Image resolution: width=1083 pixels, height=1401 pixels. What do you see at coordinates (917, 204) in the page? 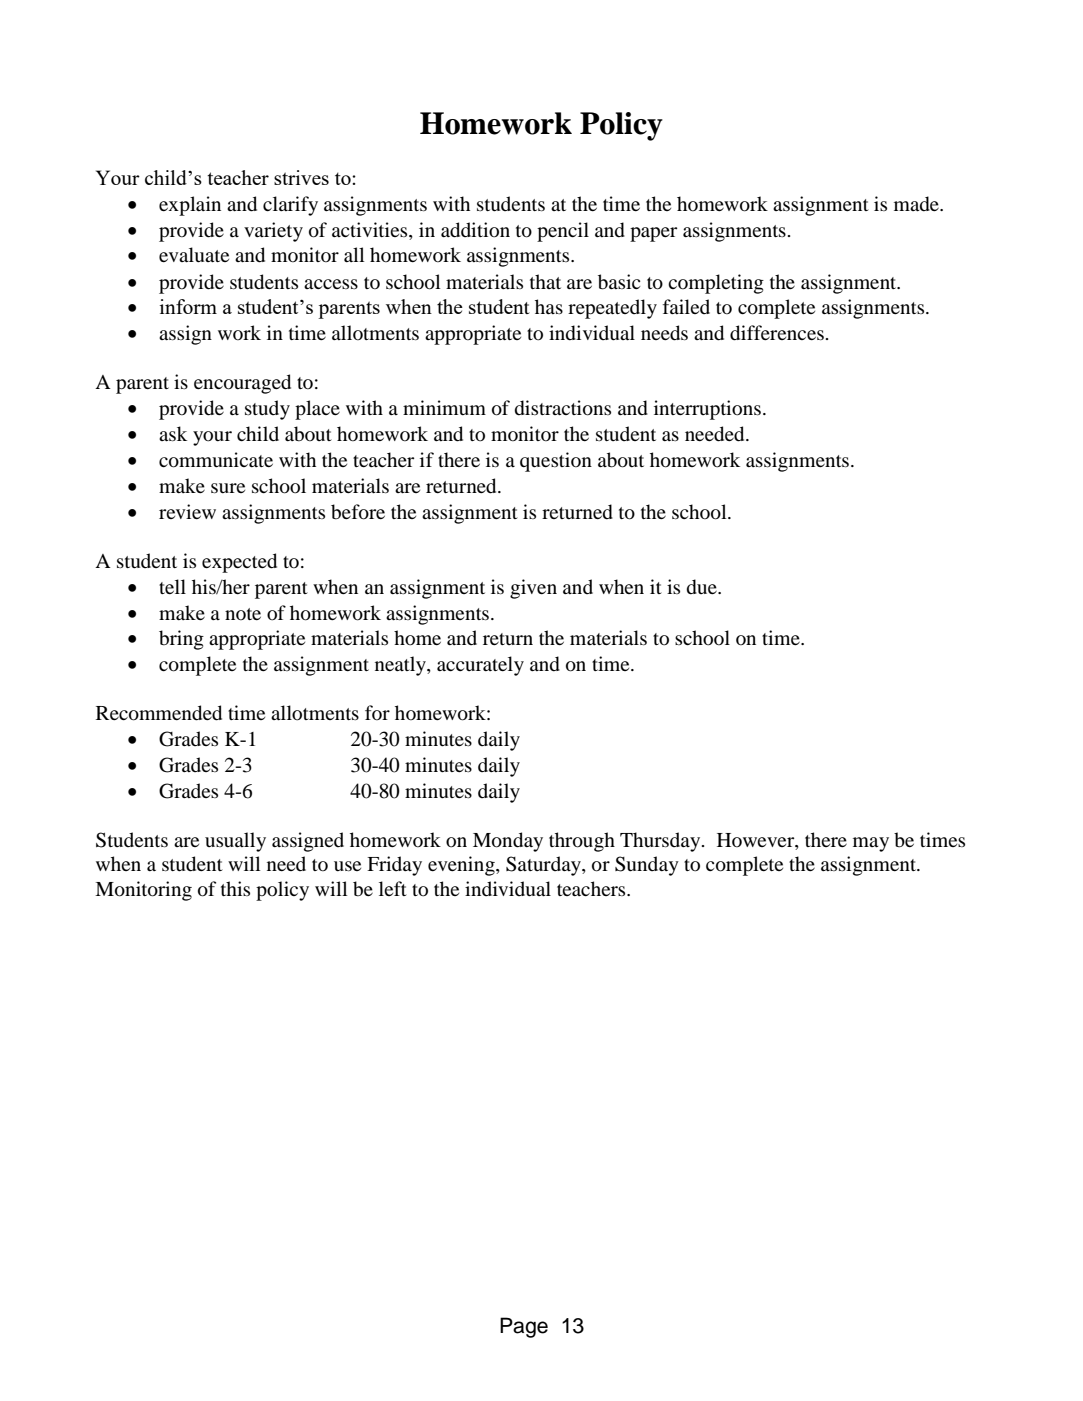
I see `made` at bounding box center [917, 204].
